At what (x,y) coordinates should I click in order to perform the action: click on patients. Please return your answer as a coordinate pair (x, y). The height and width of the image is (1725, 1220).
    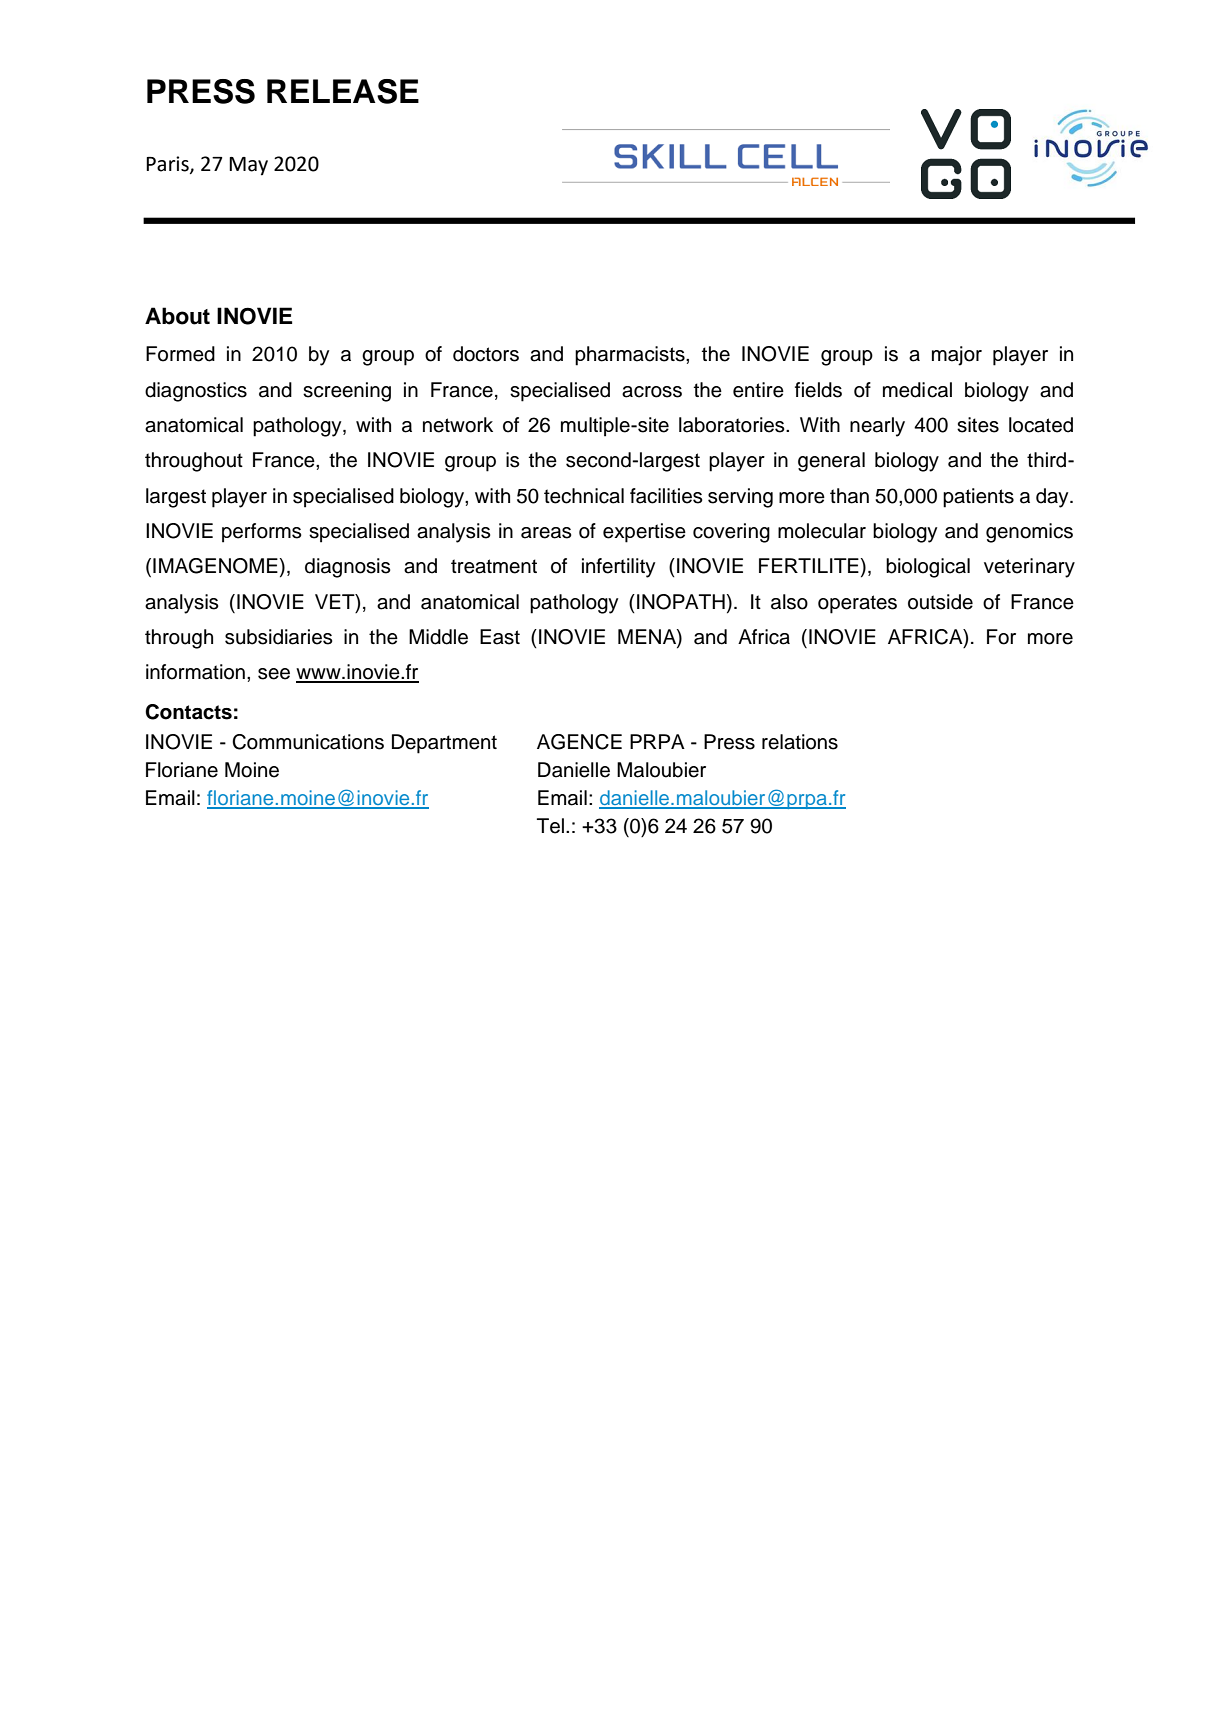
    Looking at the image, I should click on (978, 498).
